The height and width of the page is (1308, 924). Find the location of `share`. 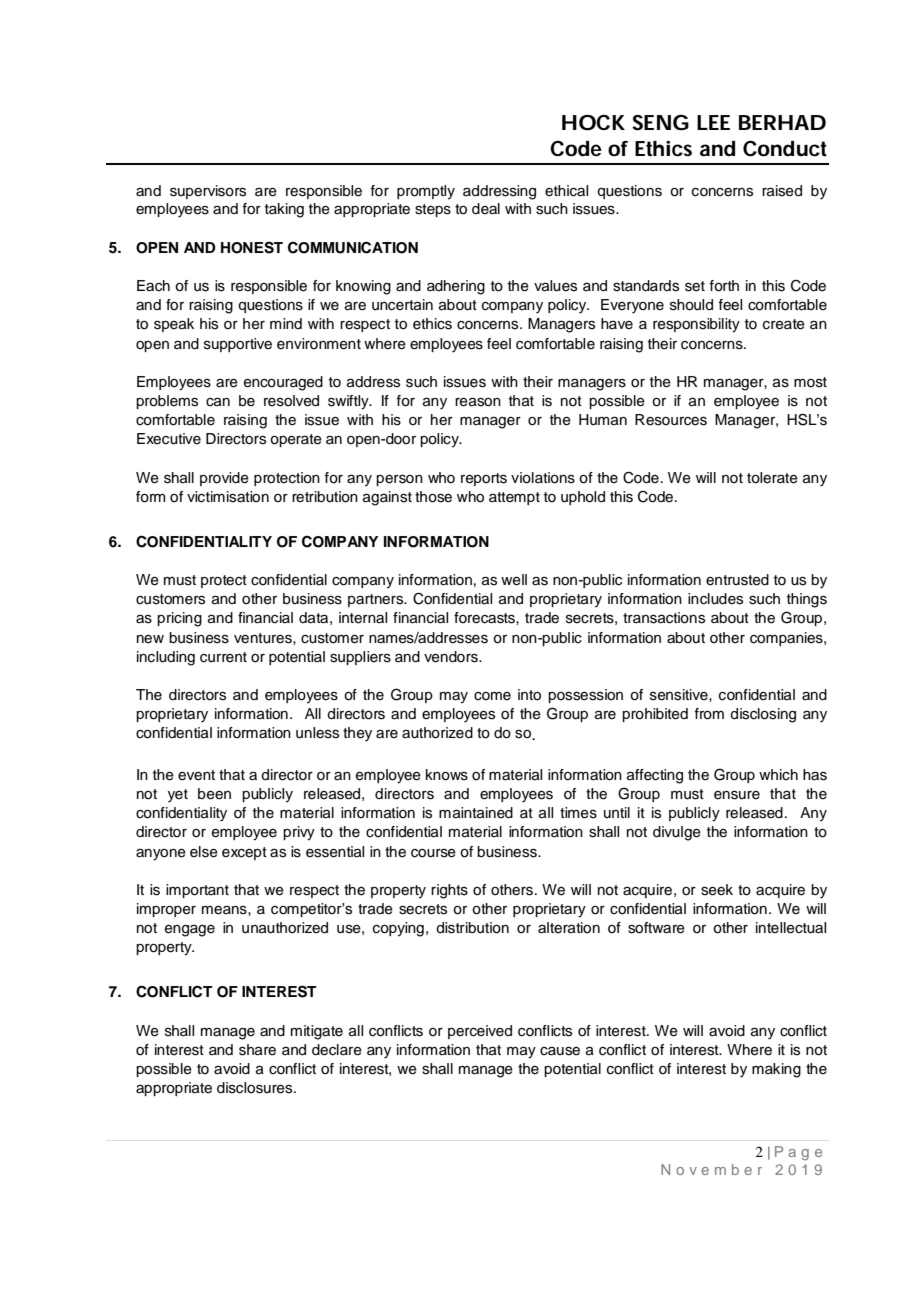

share is located at coordinates (257, 1050).
